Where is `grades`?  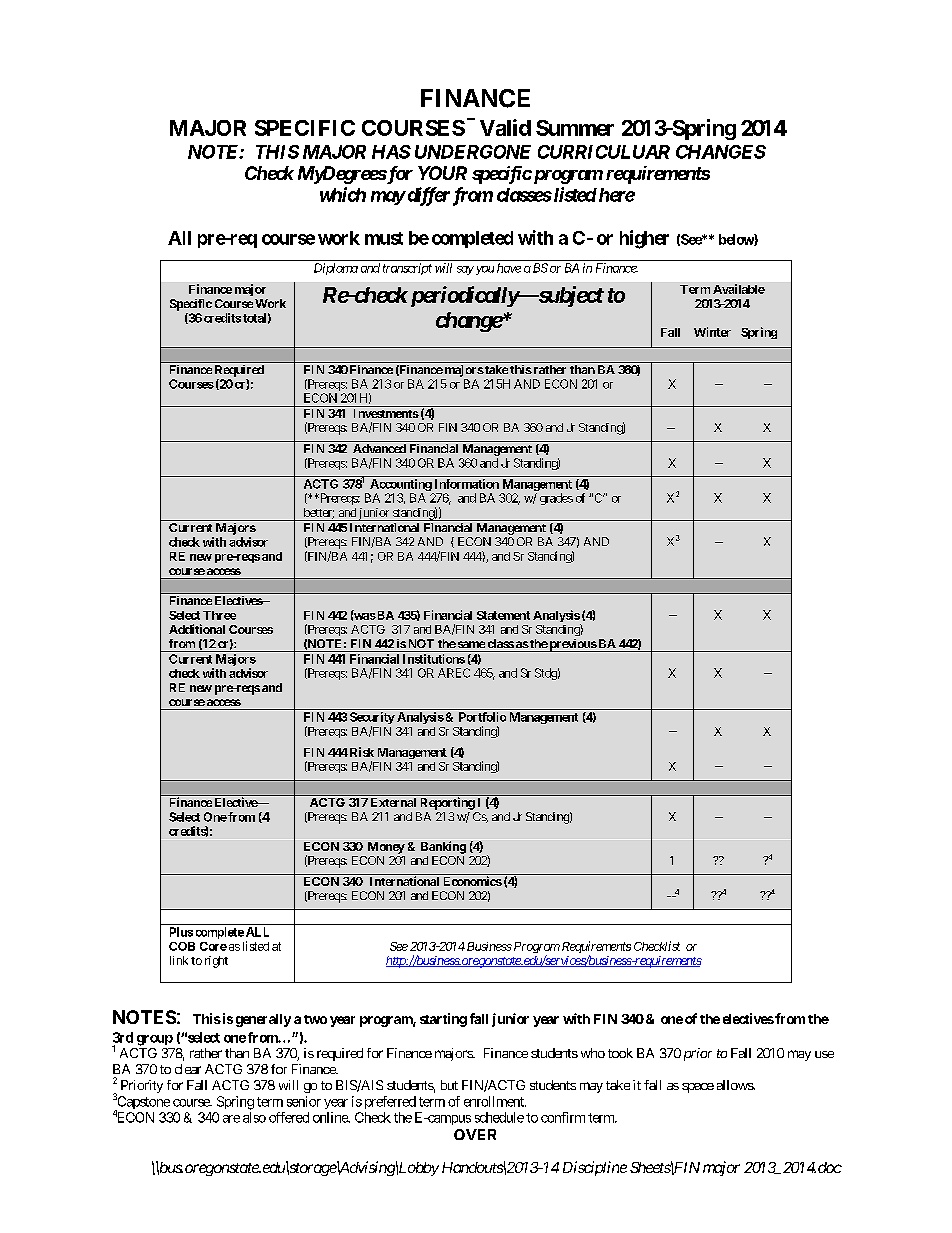
grades is located at coordinates (556, 499).
